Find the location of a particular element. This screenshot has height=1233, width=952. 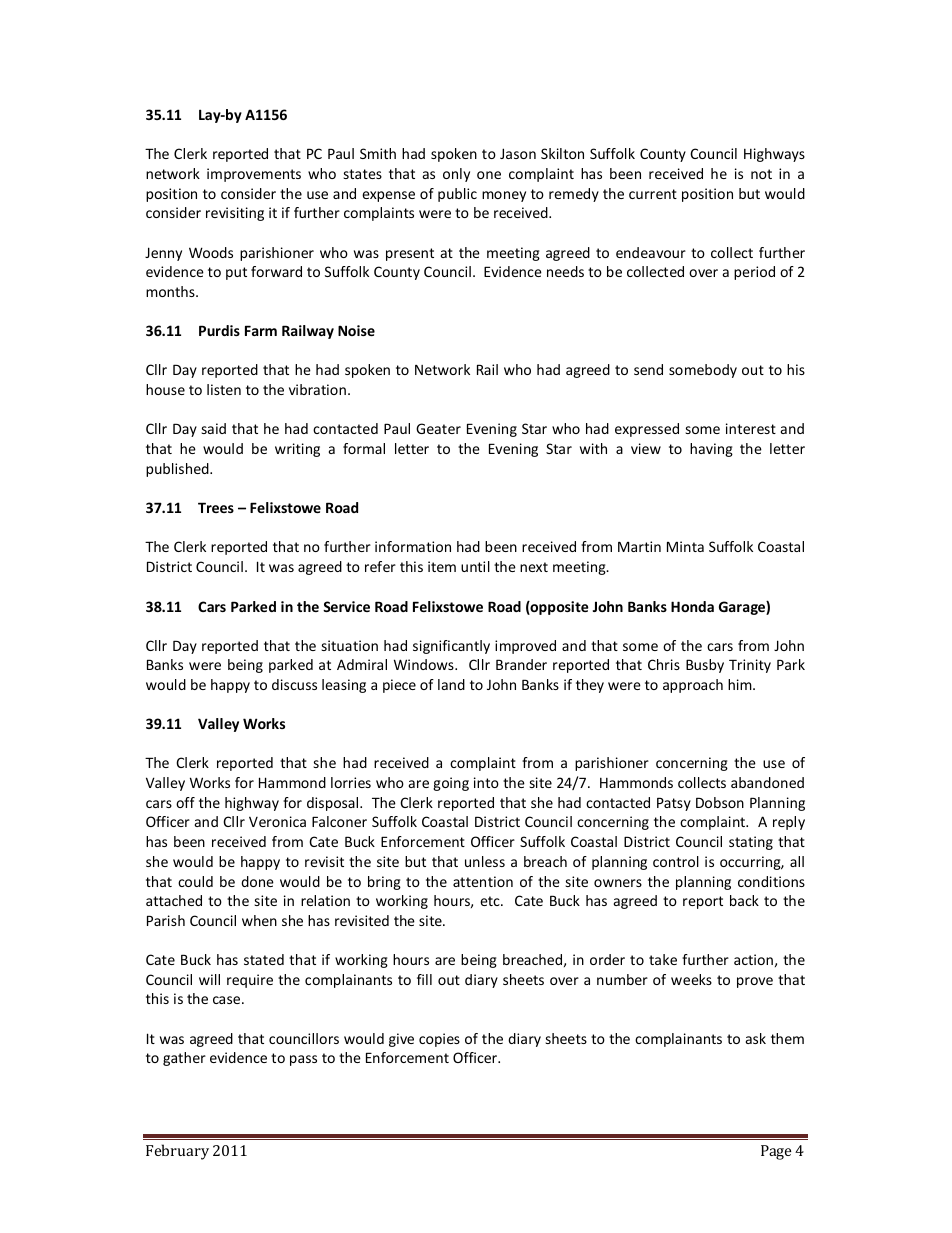

not is located at coordinates (761, 174).
